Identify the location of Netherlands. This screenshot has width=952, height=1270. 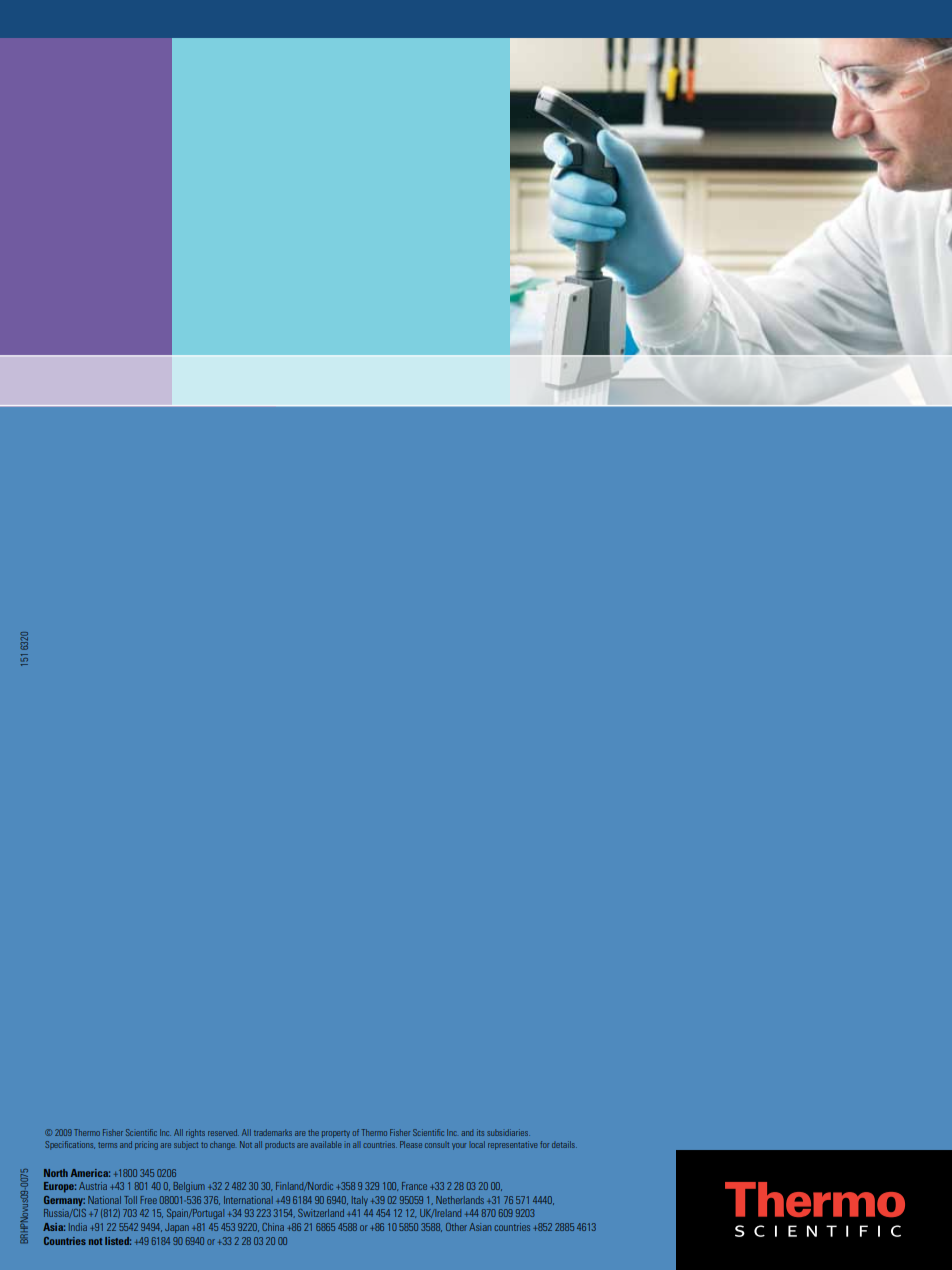
(460, 1200).
